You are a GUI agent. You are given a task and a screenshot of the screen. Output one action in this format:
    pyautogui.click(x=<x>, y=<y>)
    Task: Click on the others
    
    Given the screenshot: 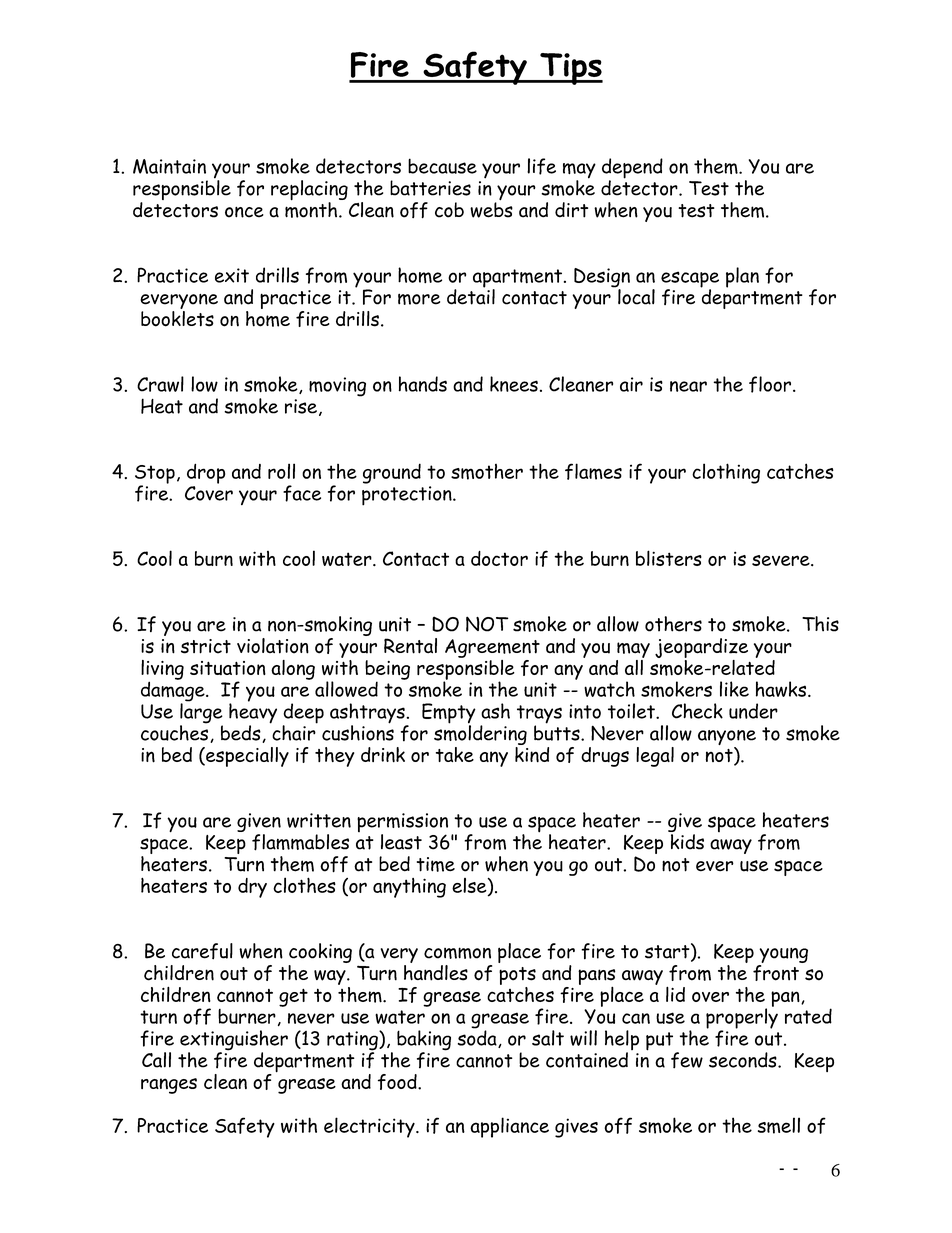 What is the action you would take?
    pyautogui.click(x=673, y=624)
